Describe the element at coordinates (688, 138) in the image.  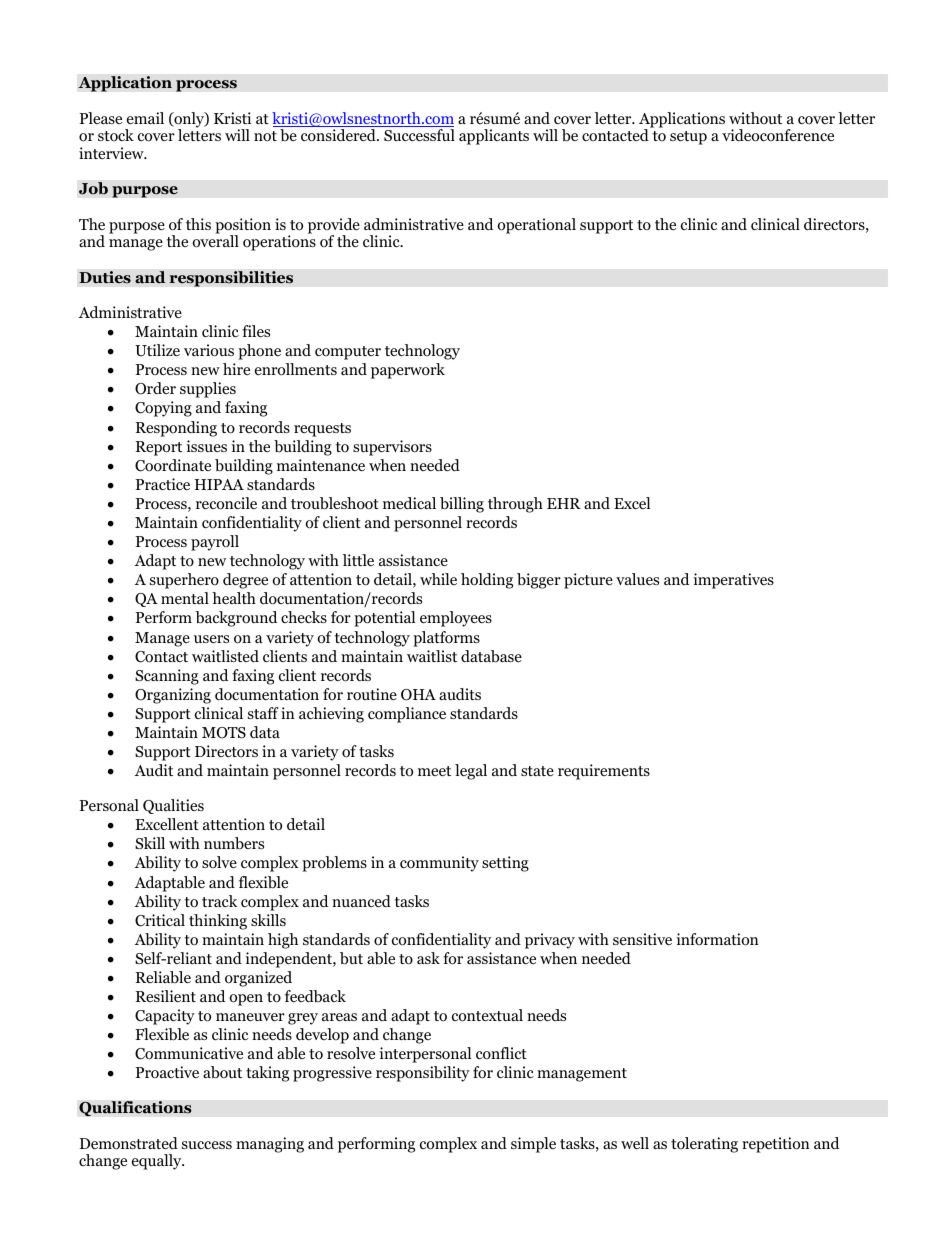
I see `setup` at that location.
